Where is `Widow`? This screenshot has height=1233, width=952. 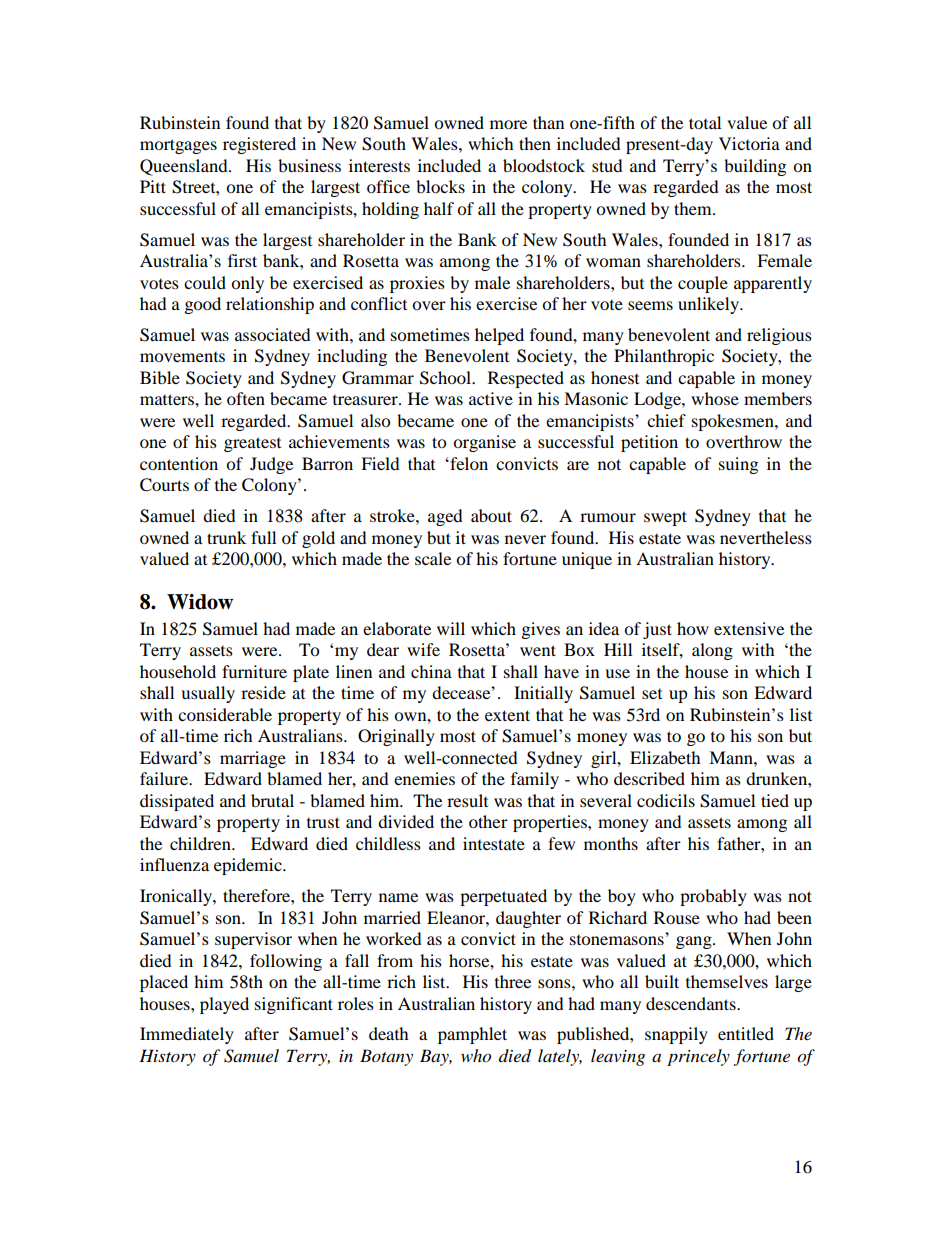
Widow is located at coordinates (200, 602).
